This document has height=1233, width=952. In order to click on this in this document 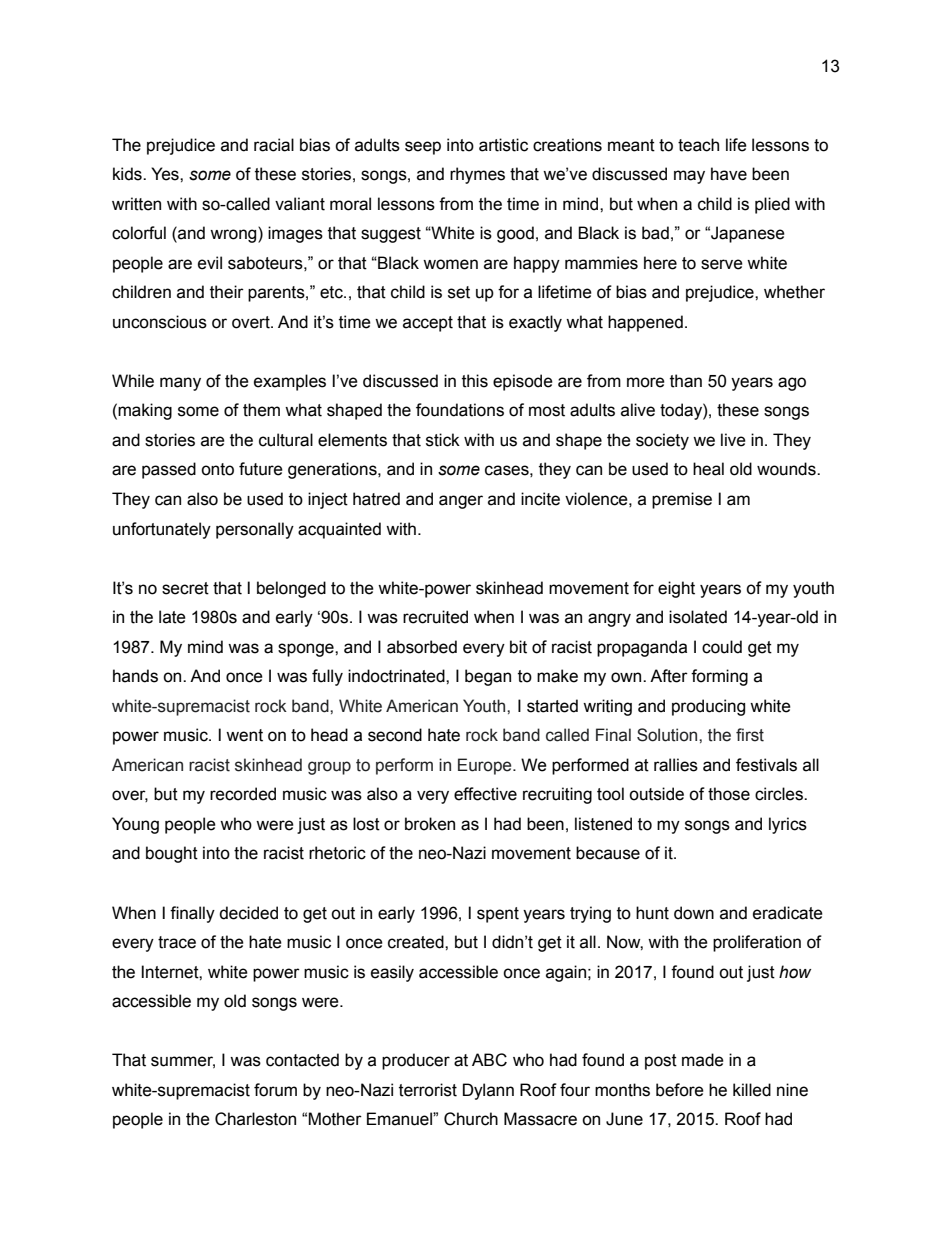, I will do `click(475, 381)`.
